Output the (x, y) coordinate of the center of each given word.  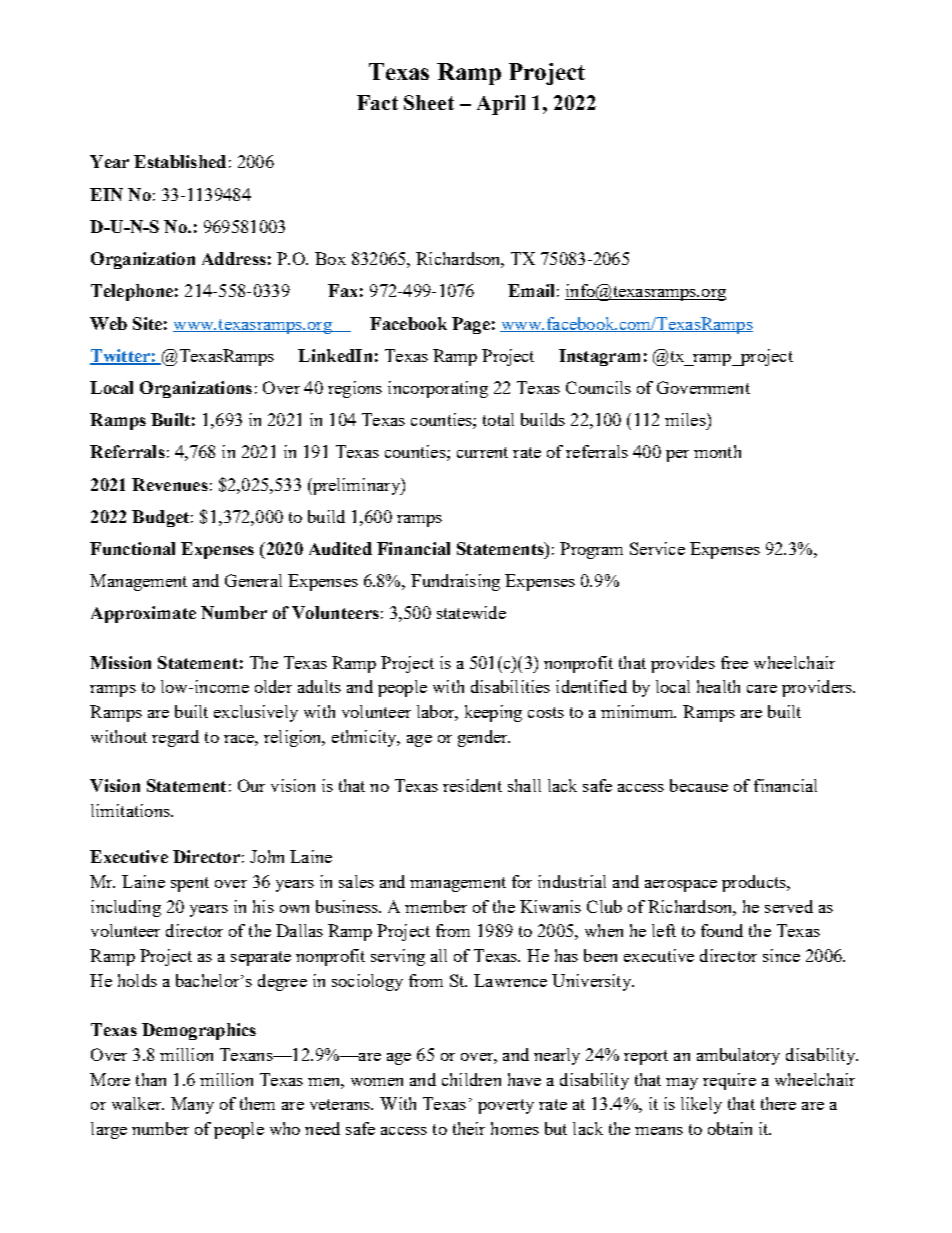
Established (180, 161)
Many (192, 1105)
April (501, 105)
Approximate (143, 614)
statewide (471, 612)
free (734, 662)
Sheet (429, 102)
